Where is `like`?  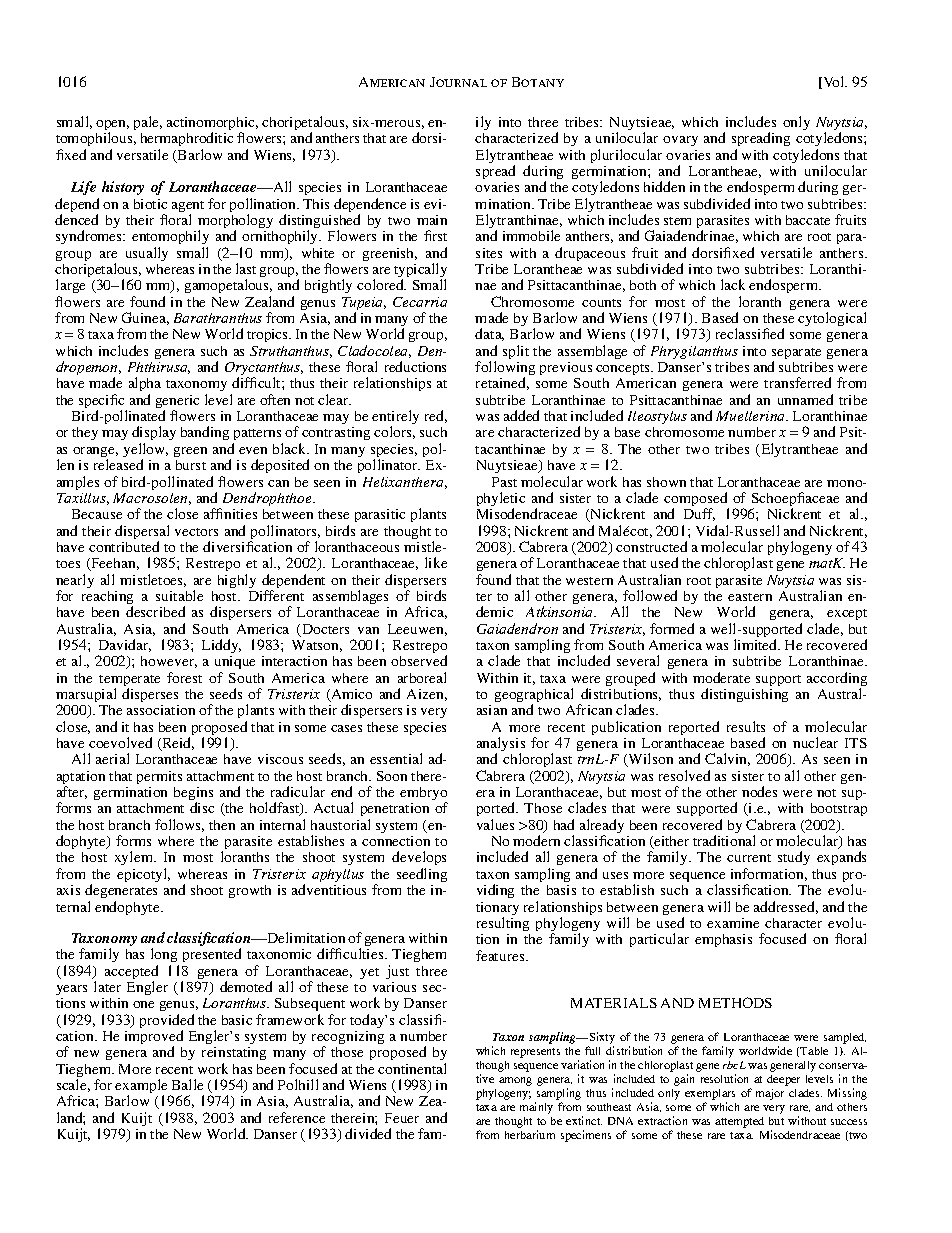 like is located at coordinates (436, 562).
